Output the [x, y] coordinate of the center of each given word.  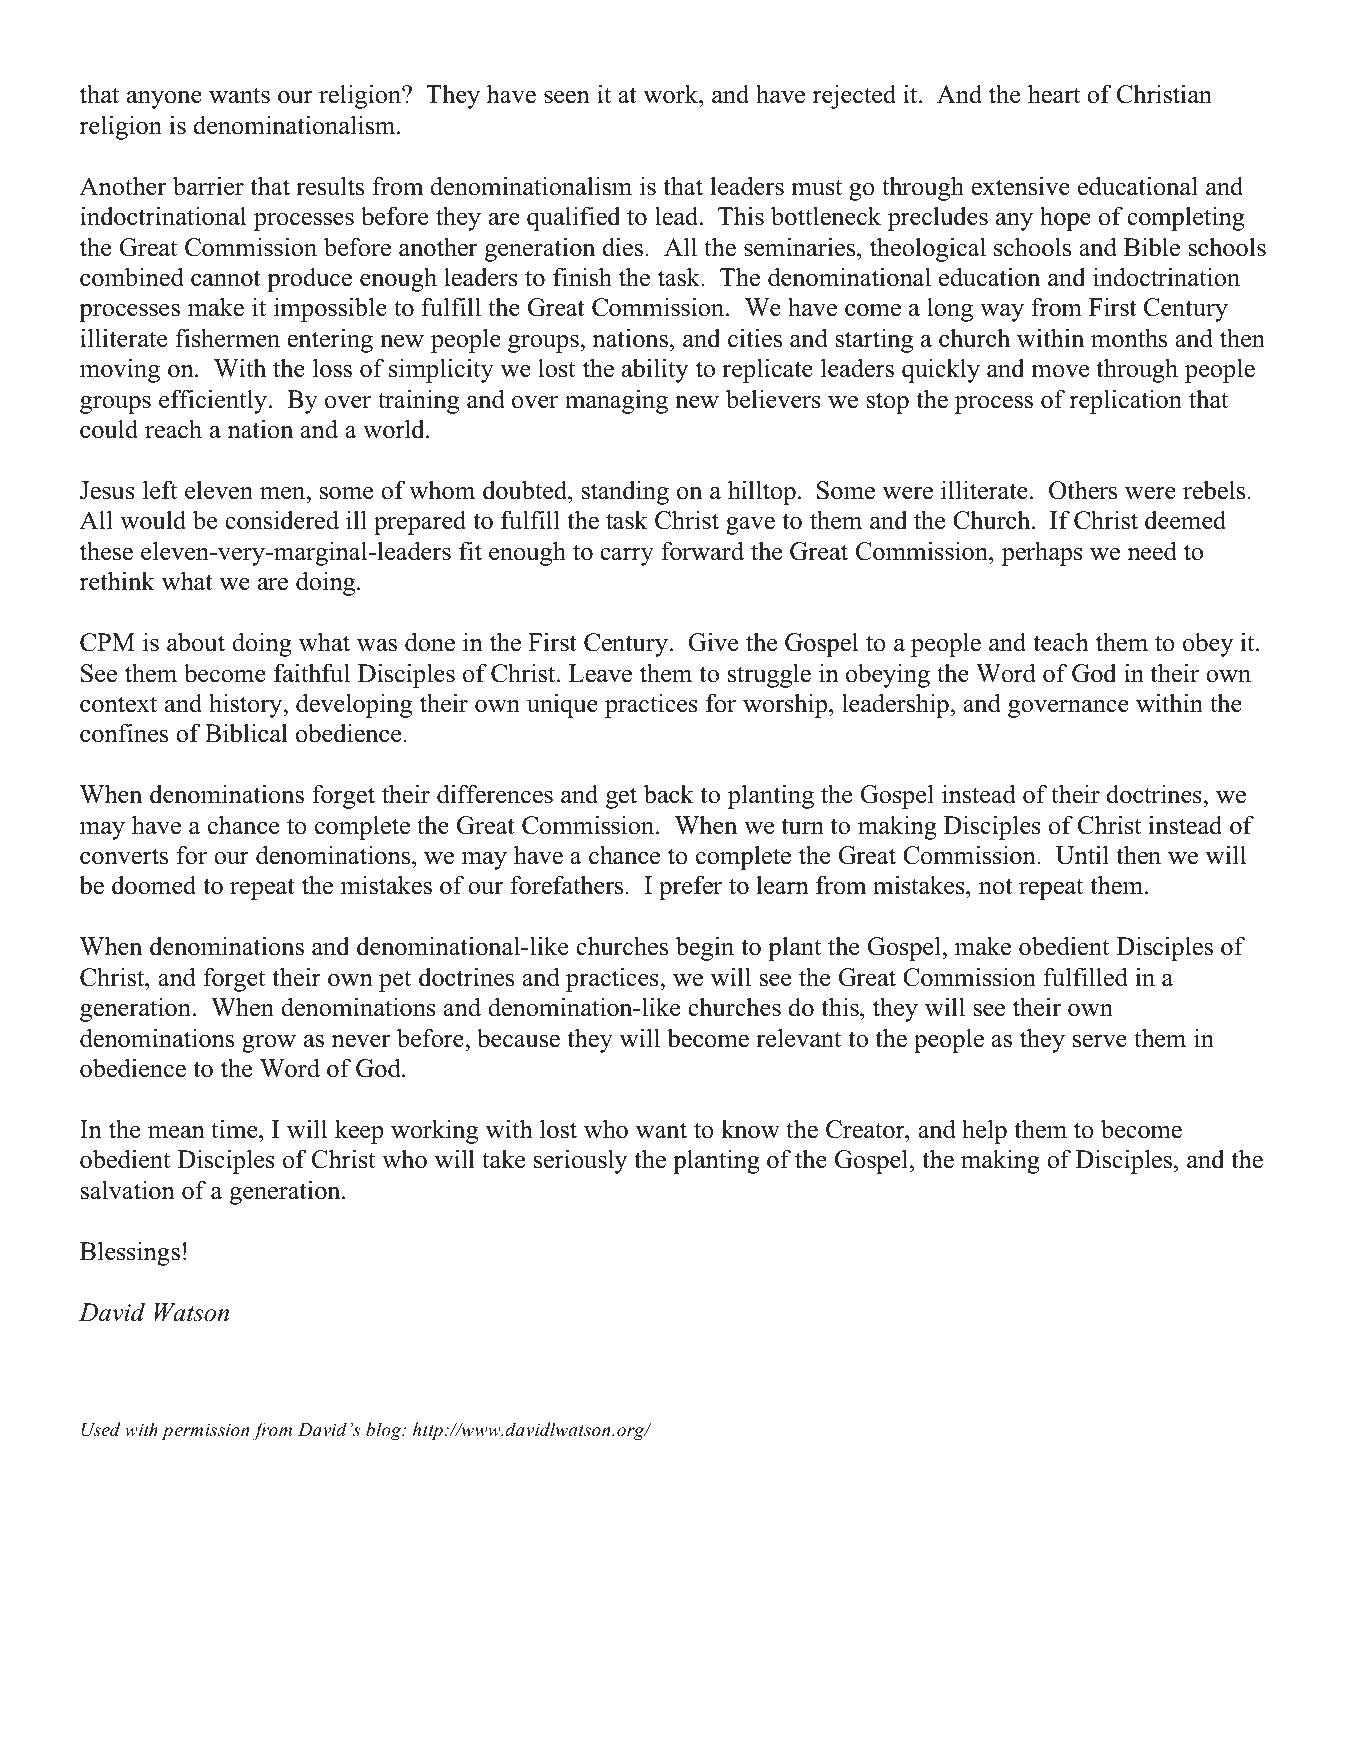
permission [205, 1431]
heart [1054, 94]
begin [705, 948]
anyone [164, 100]
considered [282, 520]
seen [567, 97]
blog [385, 1431]
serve [1100, 1041]
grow [269, 1044]
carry [627, 557]
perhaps [1042, 553]
